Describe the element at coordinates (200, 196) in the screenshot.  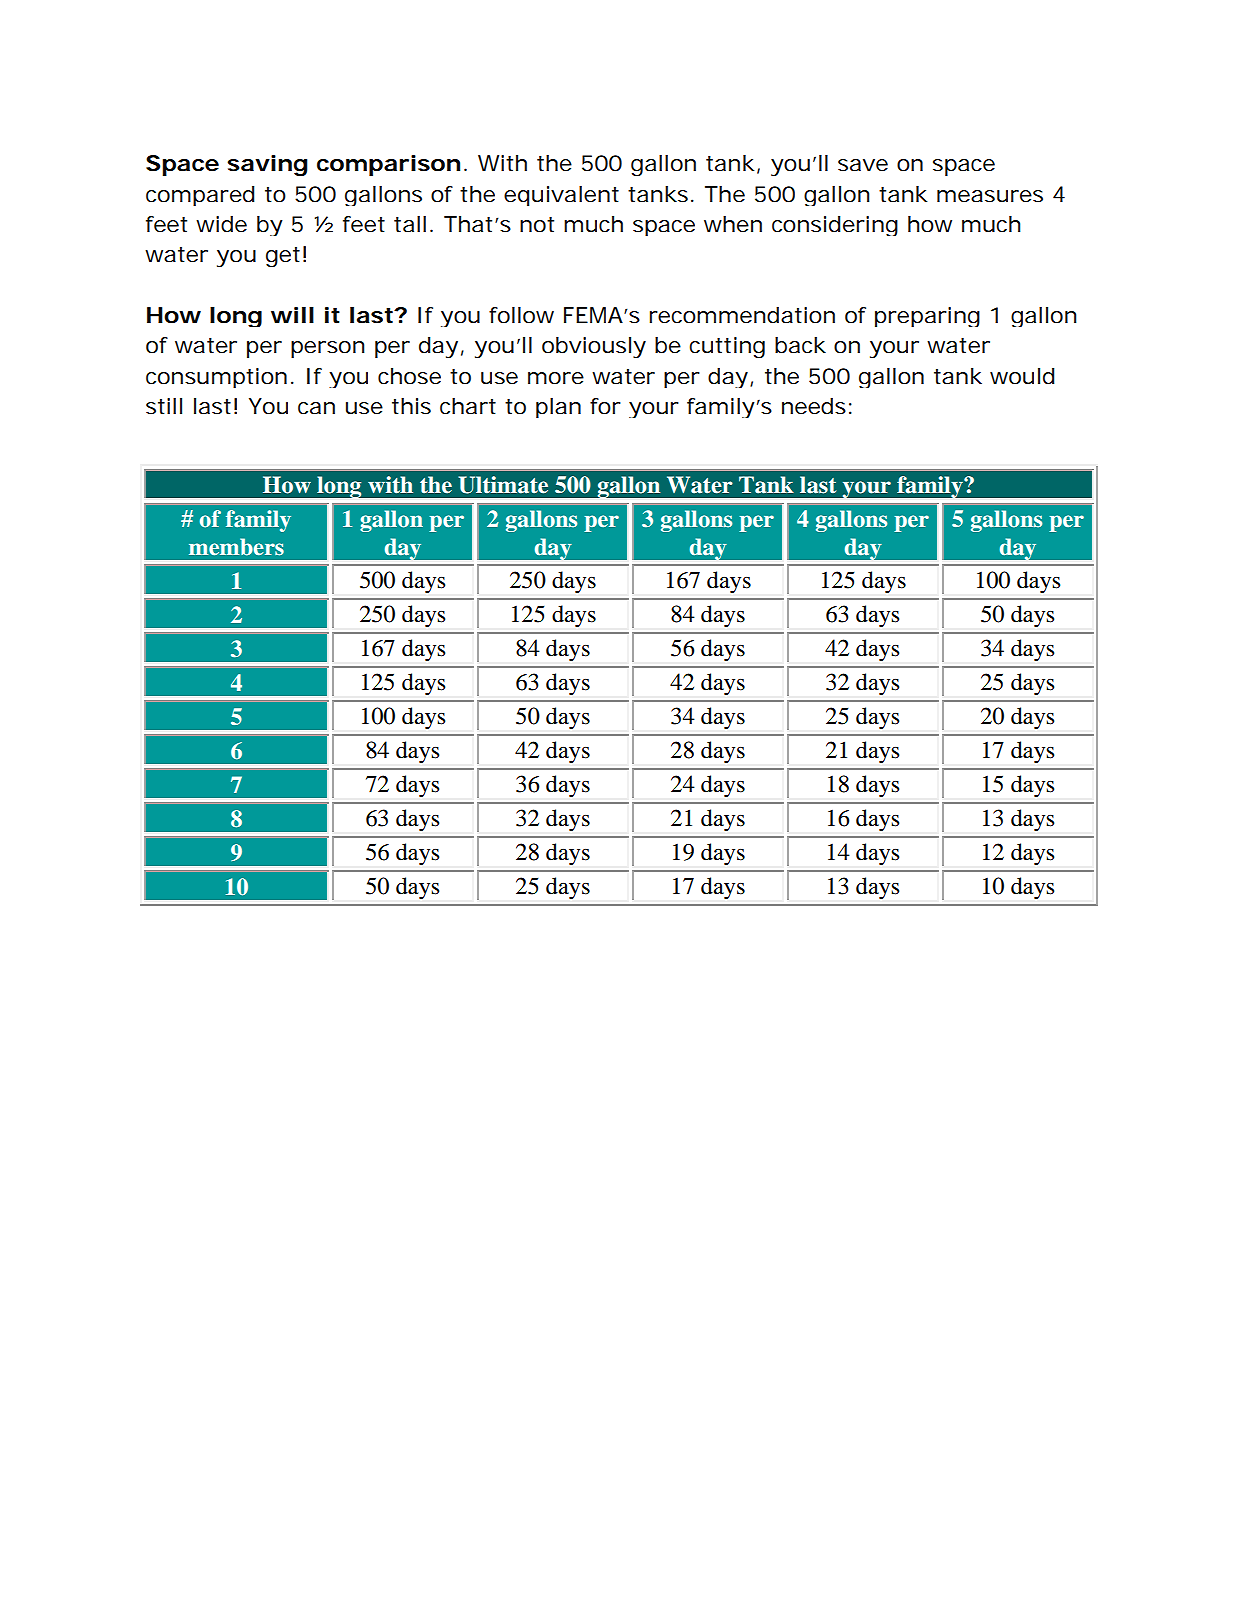
I see `compared` at that location.
